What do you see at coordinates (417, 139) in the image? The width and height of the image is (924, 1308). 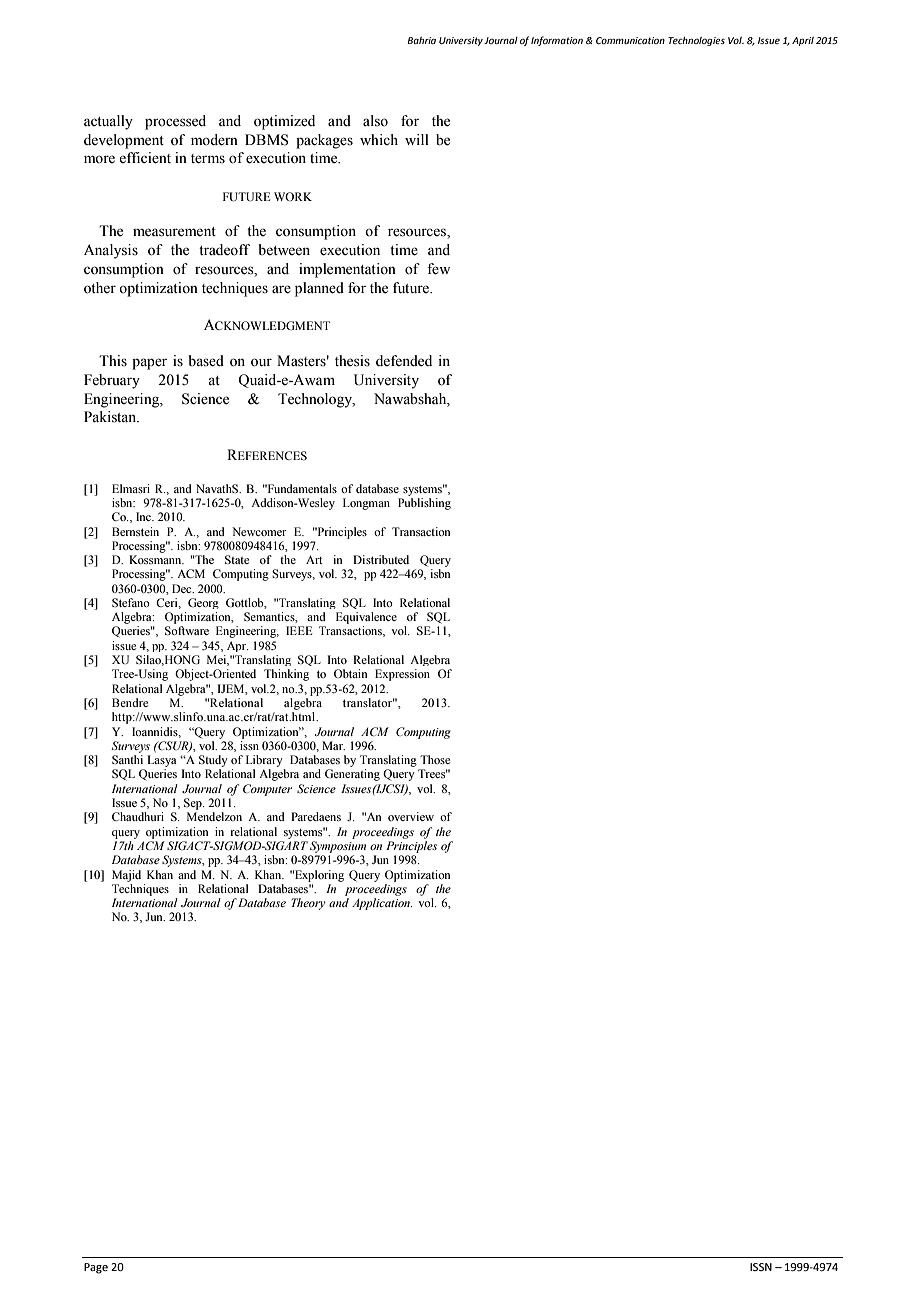 I see `will` at bounding box center [417, 139].
